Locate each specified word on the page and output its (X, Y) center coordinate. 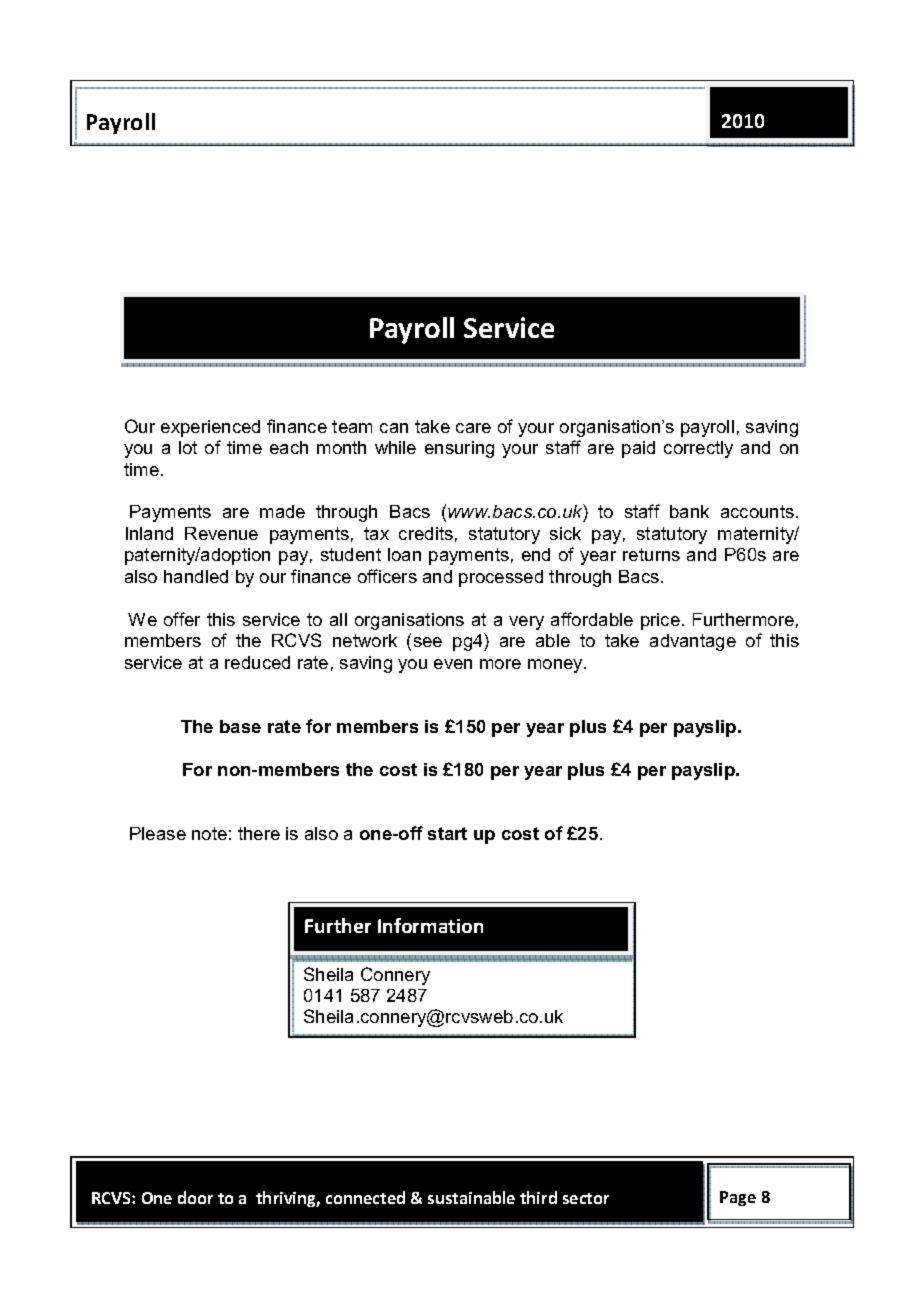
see (428, 642)
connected (365, 1197)
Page (738, 1198)
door (195, 1197)
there (259, 833)
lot (188, 447)
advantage (693, 642)
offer (182, 619)
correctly (698, 449)
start (447, 833)
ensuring (459, 449)
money (556, 666)
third (538, 1197)
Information (430, 925)
